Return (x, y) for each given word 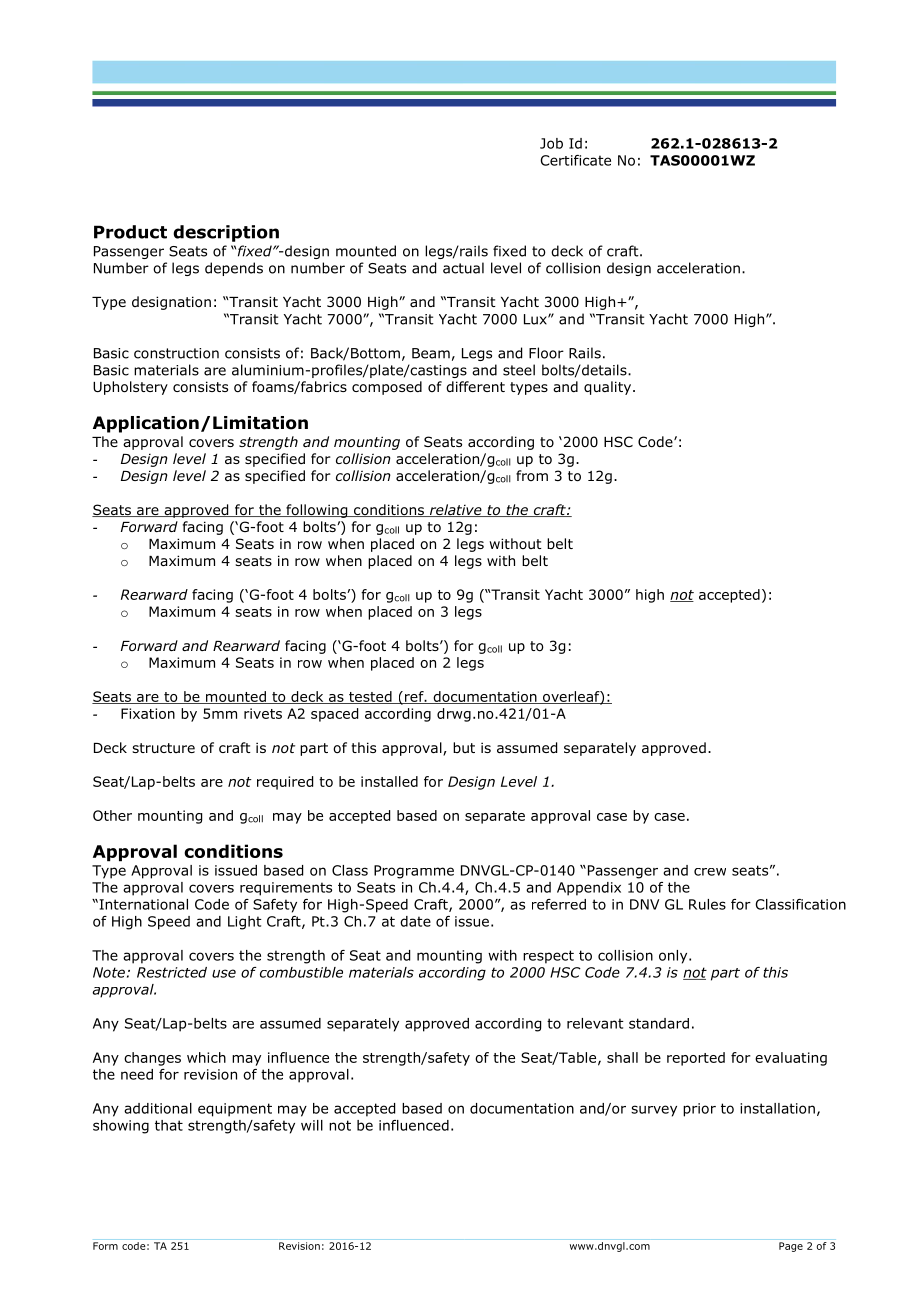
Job (551, 143)
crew (710, 872)
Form (105, 1246)
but (464, 747)
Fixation (148, 713)
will (312, 1125)
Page (791, 1247)
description (226, 233)
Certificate (575, 160)
